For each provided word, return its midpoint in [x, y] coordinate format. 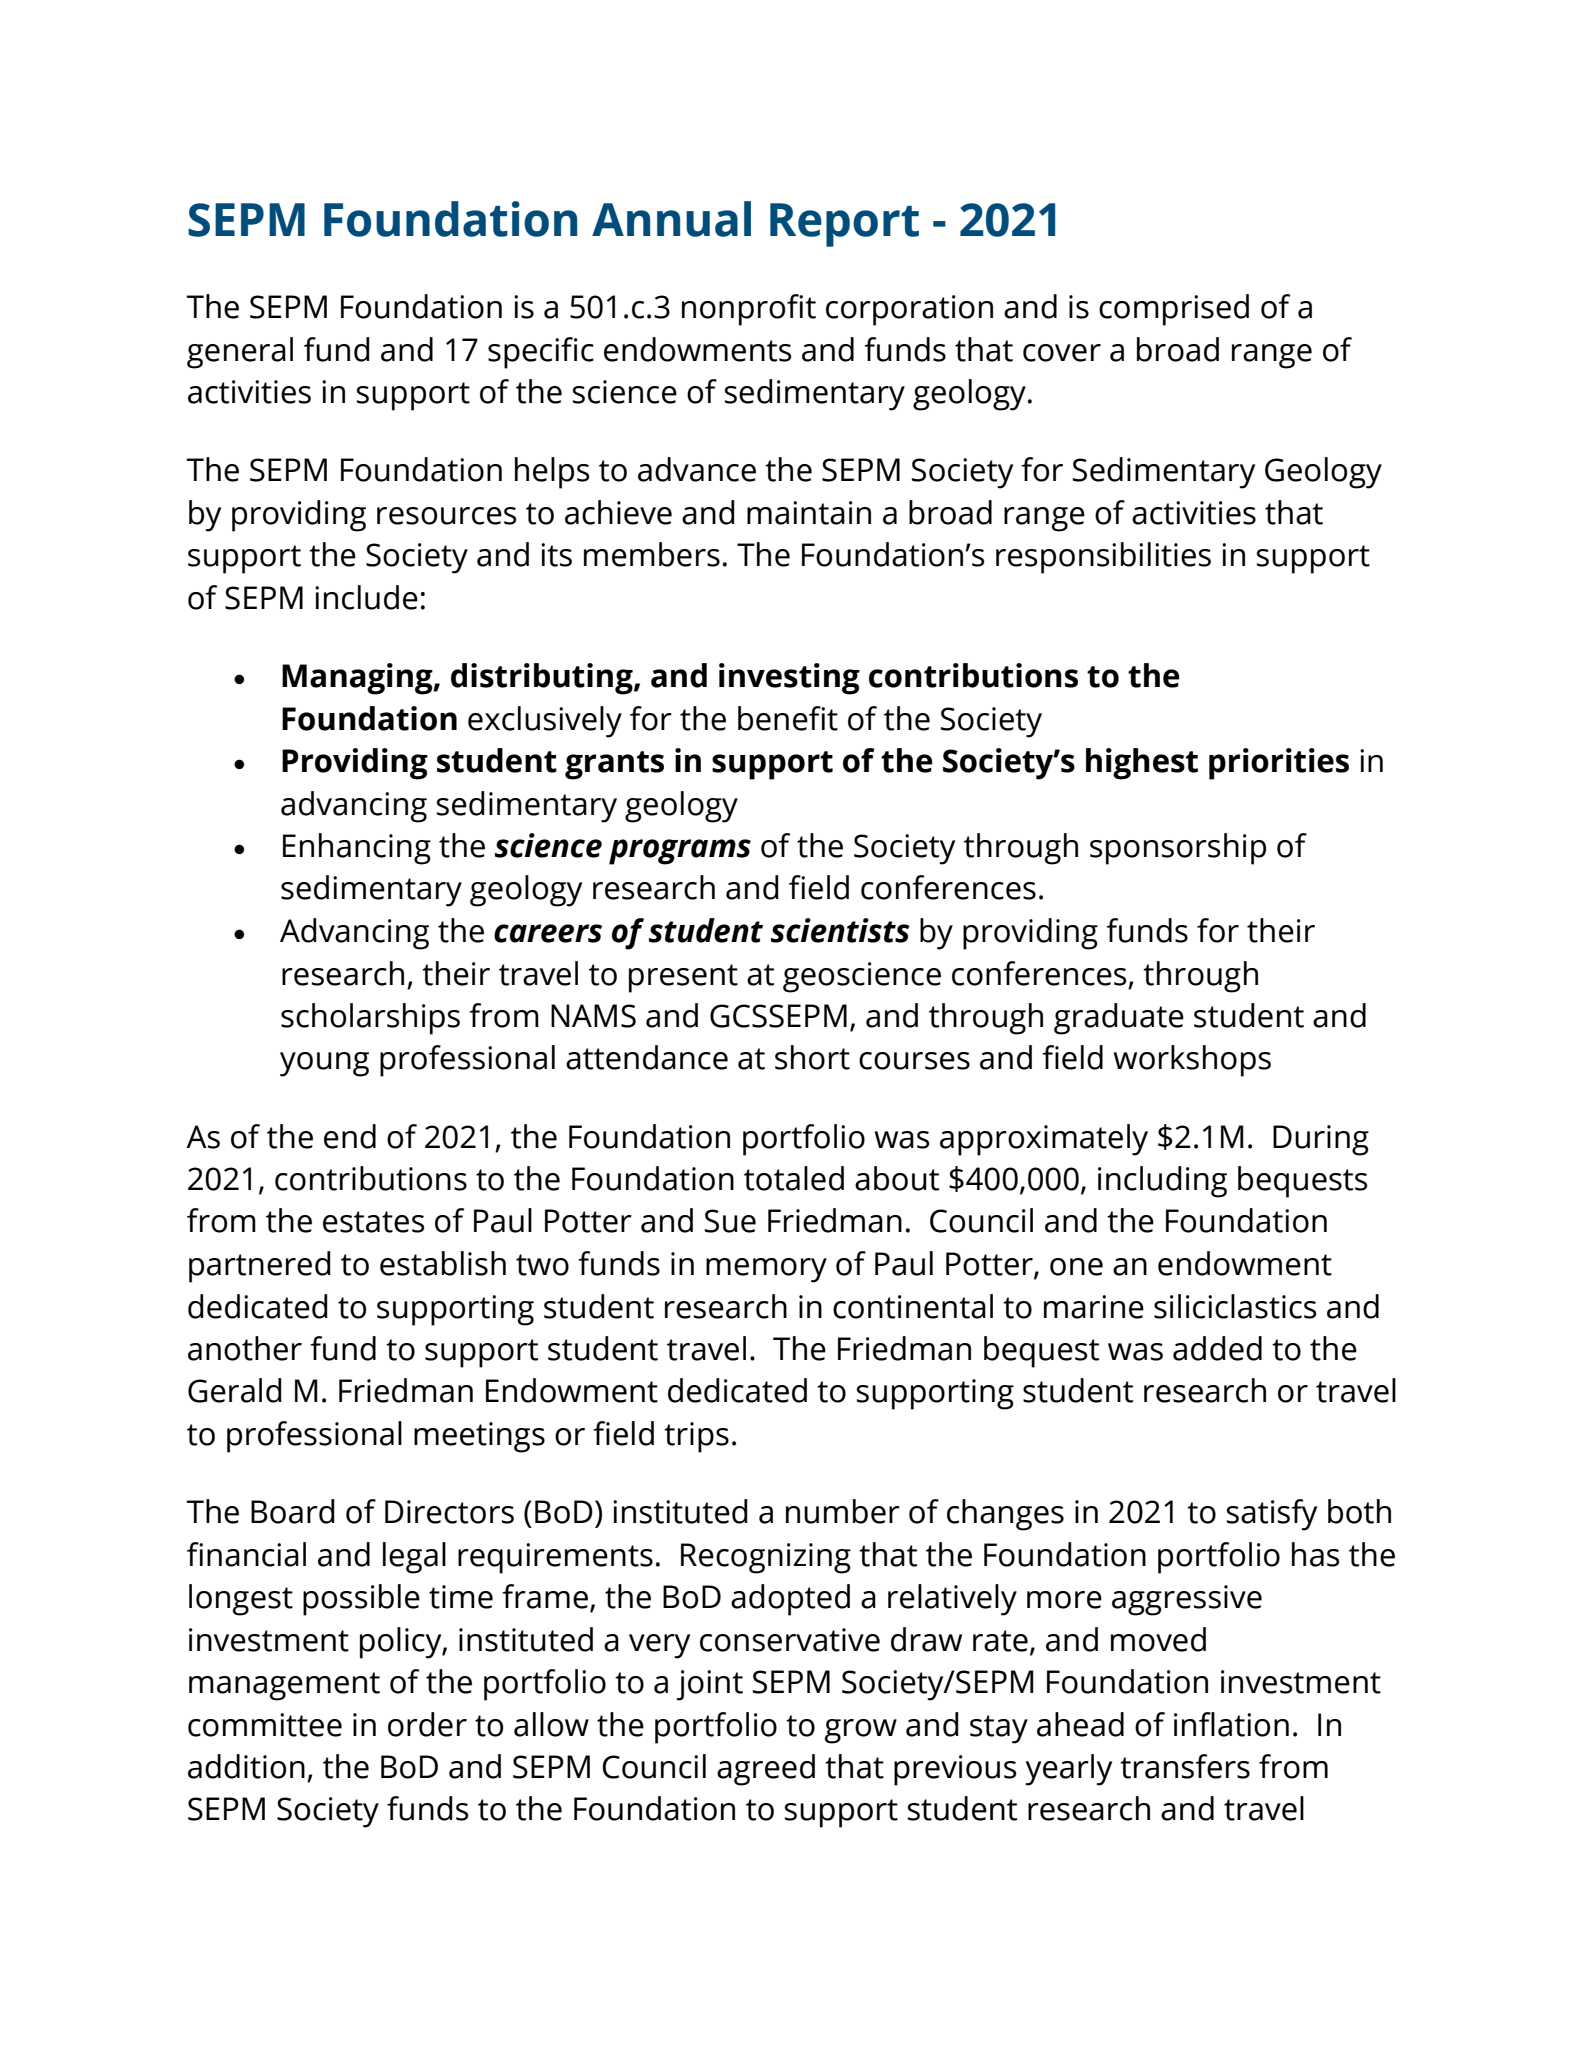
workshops [1192, 1061]
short [812, 1057]
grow [861, 1731]
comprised [1174, 310]
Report [844, 225]
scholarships [370, 1019]
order [427, 1724]
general [240, 353]
